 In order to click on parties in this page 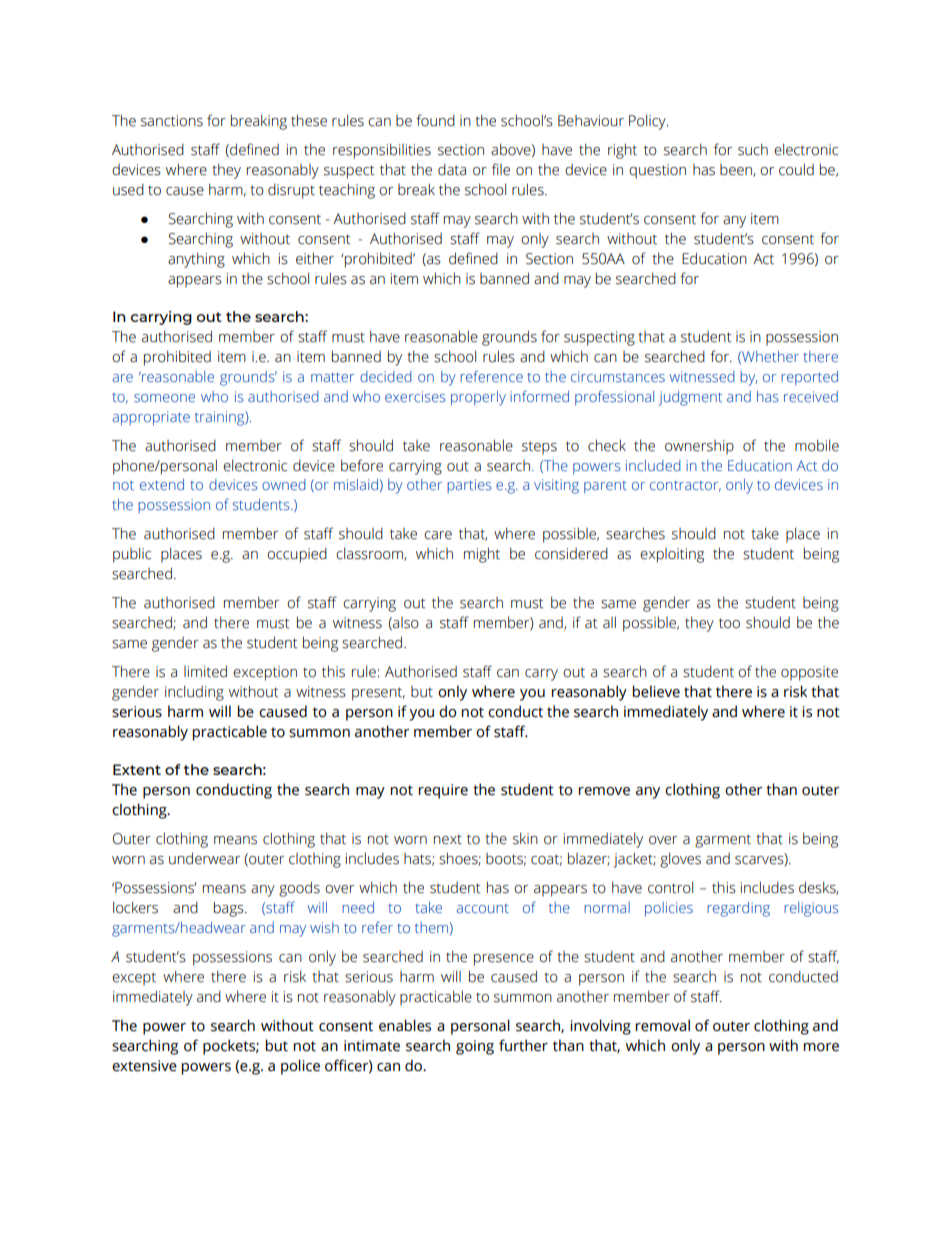, I will do `click(469, 486)`.
